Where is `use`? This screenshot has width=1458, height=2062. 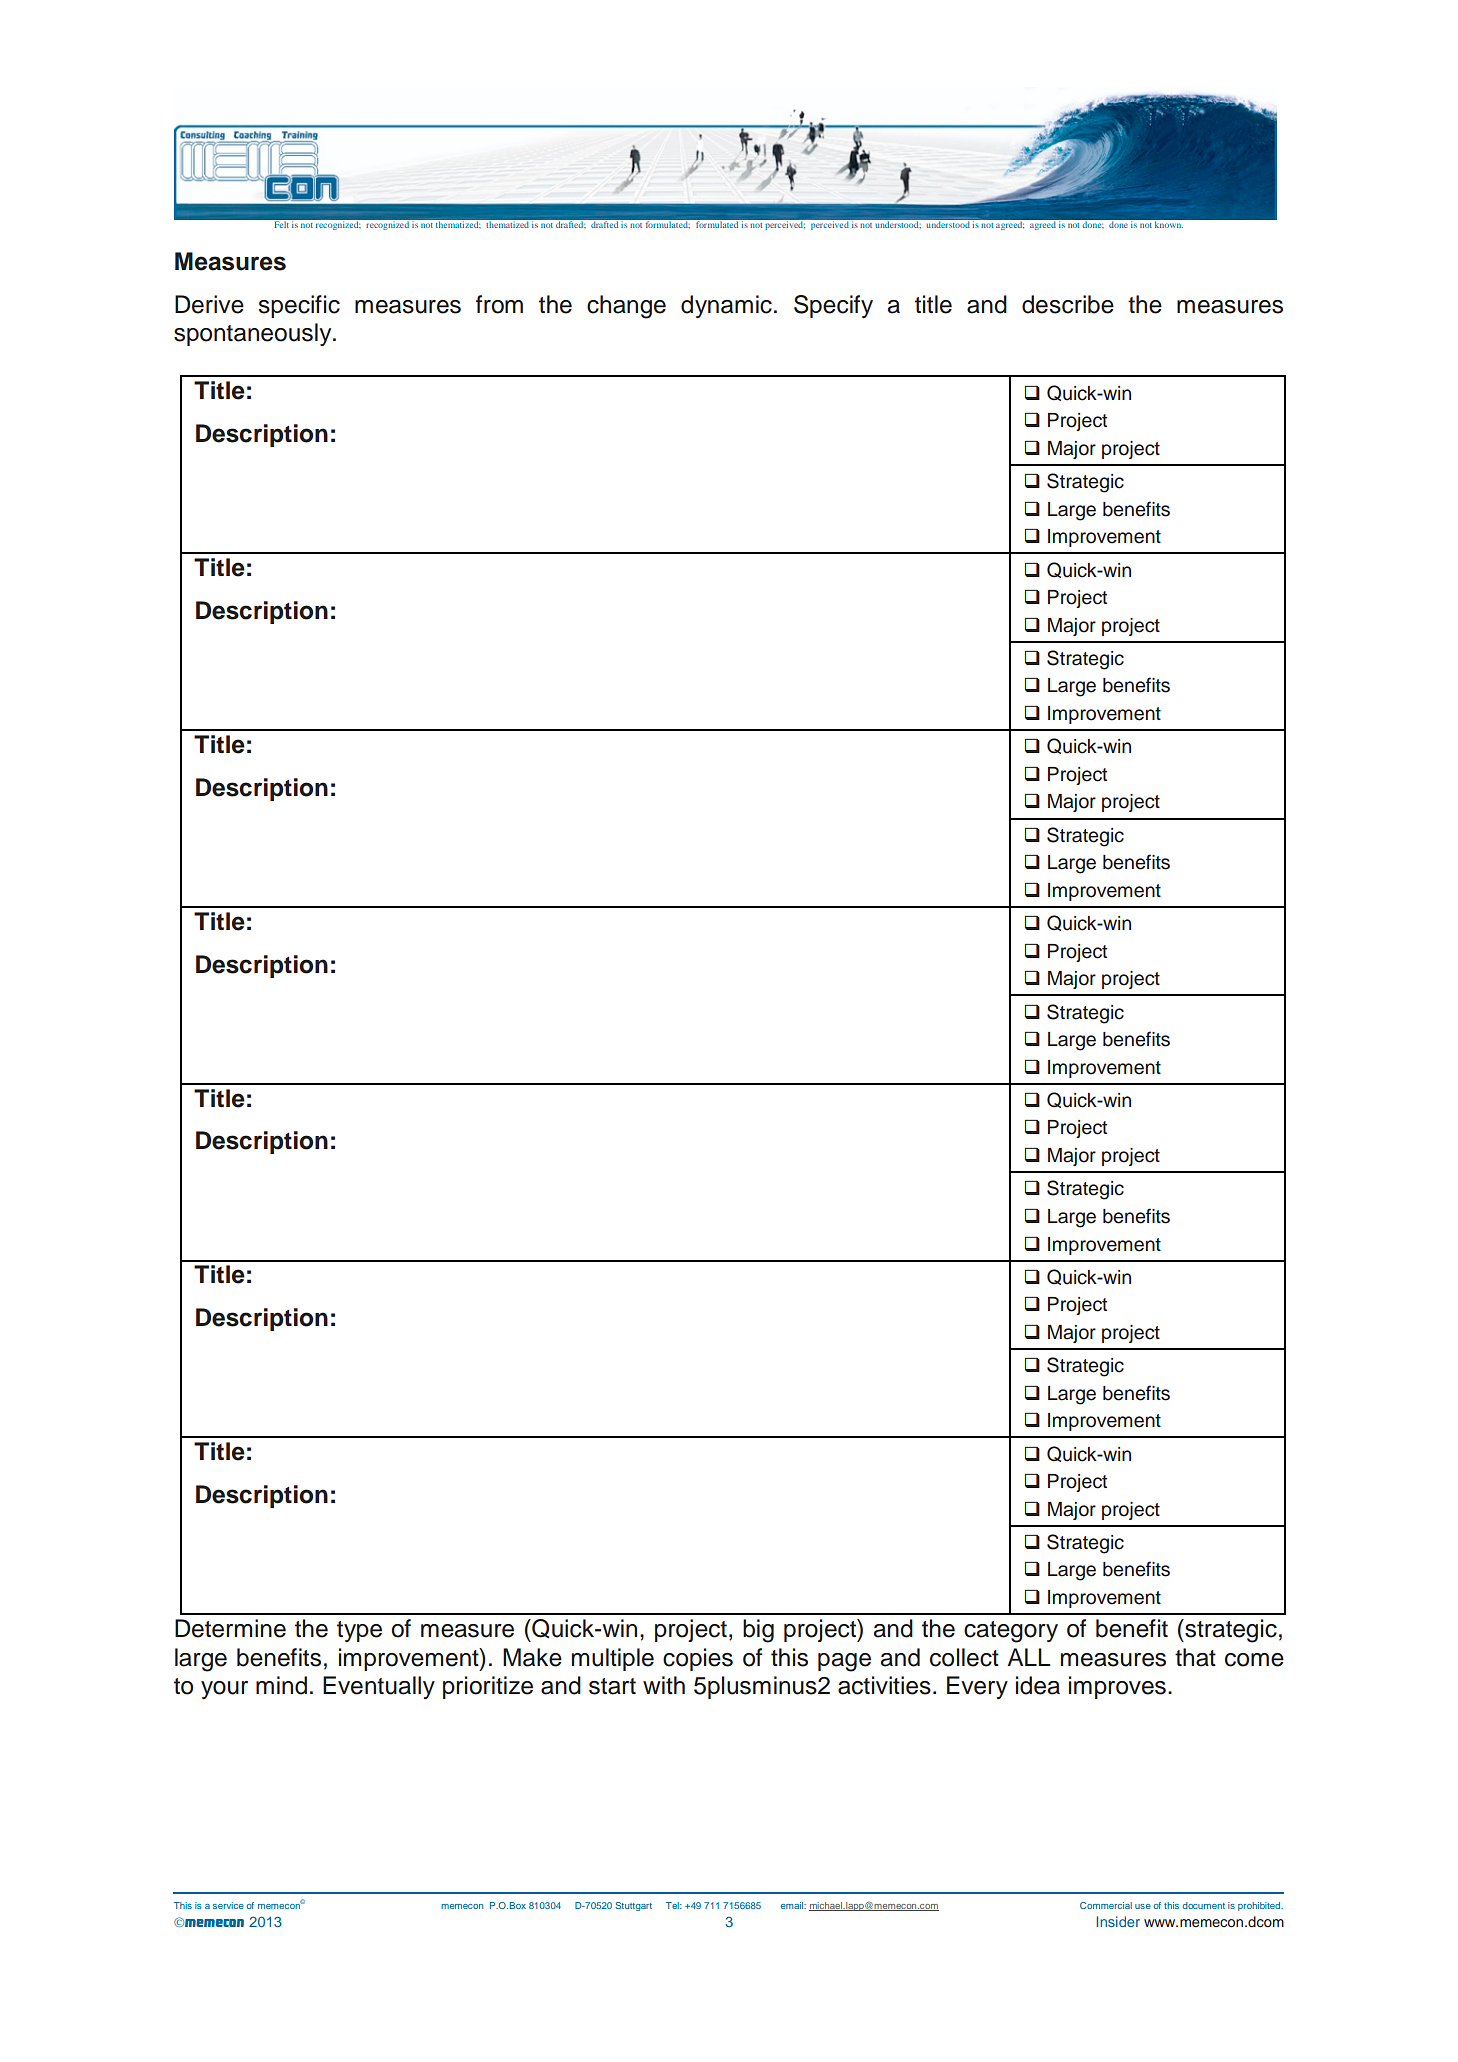
use is located at coordinates (1143, 1906).
